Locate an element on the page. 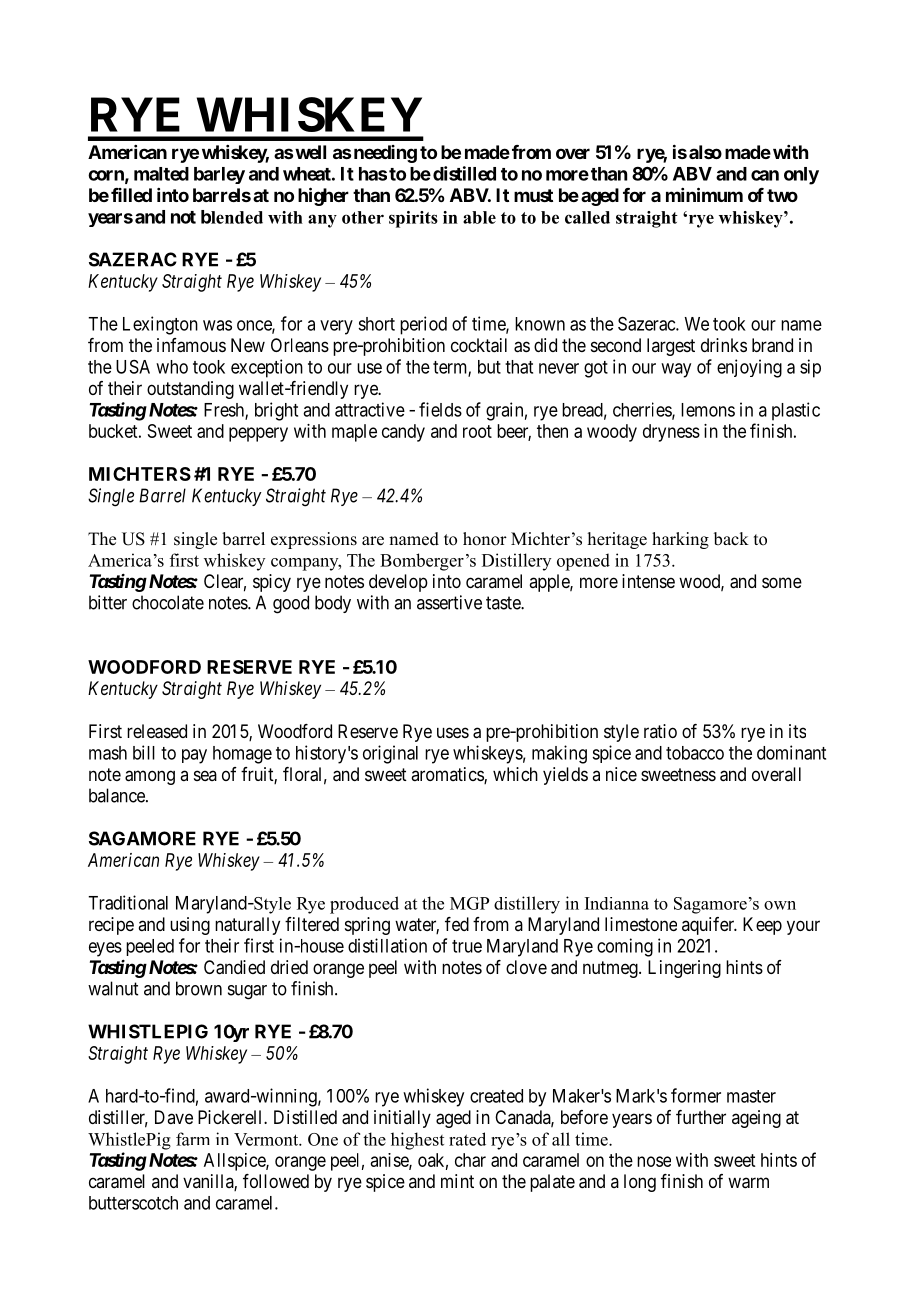 The height and width of the image is (1308, 924). farm is located at coordinates (193, 1139).
